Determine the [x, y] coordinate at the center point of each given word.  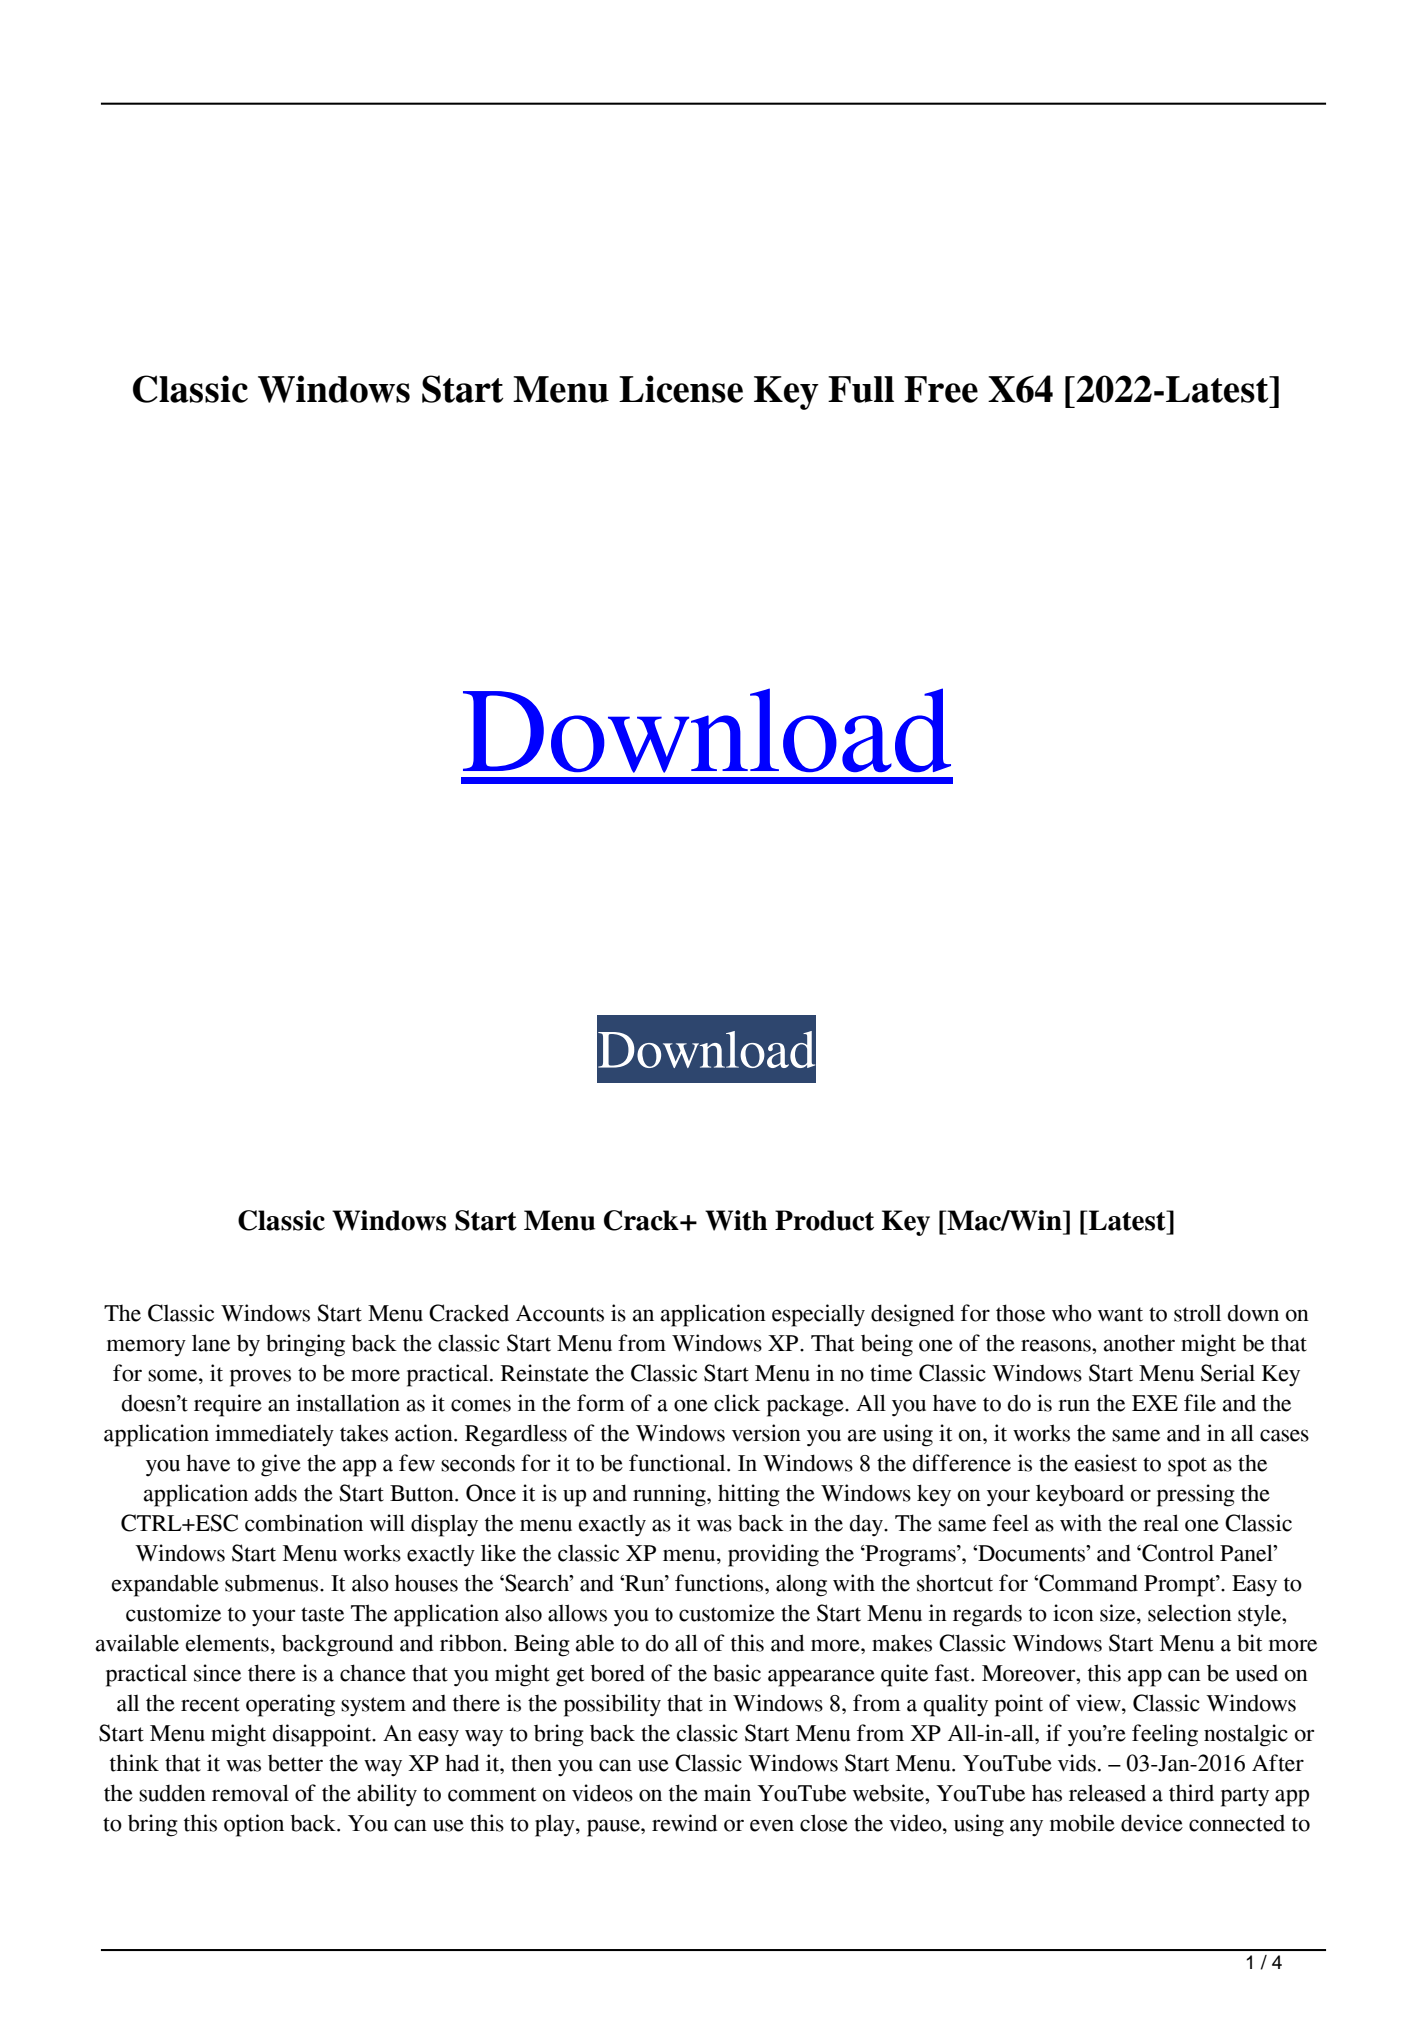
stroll [1197, 1313]
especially [818, 1315]
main [727, 1793]
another [1139, 1343]
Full [861, 389]
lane [211, 1343]
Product [824, 1220]
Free [941, 389]
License [681, 389]
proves [260, 1378]
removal [250, 1793]
